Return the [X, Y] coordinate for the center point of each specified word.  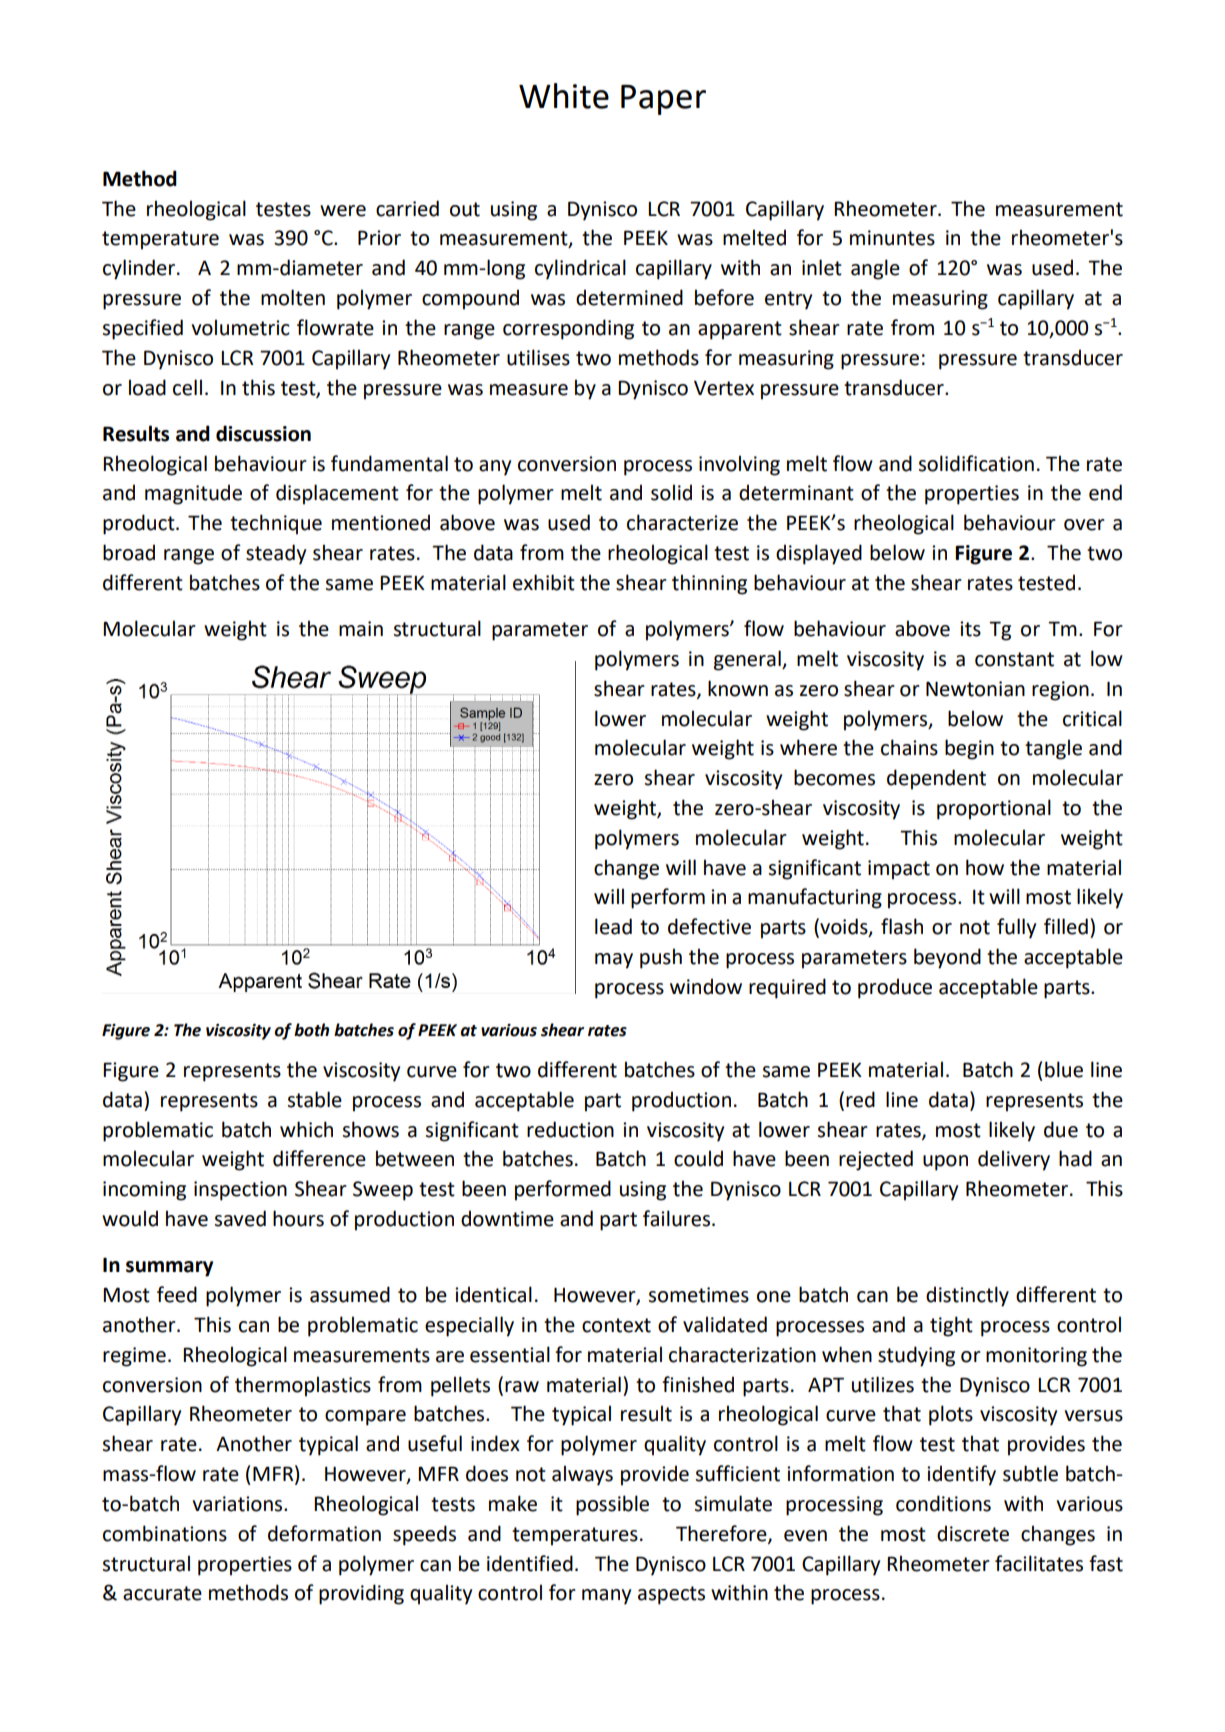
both [311, 1030]
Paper [663, 100]
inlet [822, 267]
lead [613, 926]
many [606, 1597]
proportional [994, 809]
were [343, 211]
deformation [324, 1533]
